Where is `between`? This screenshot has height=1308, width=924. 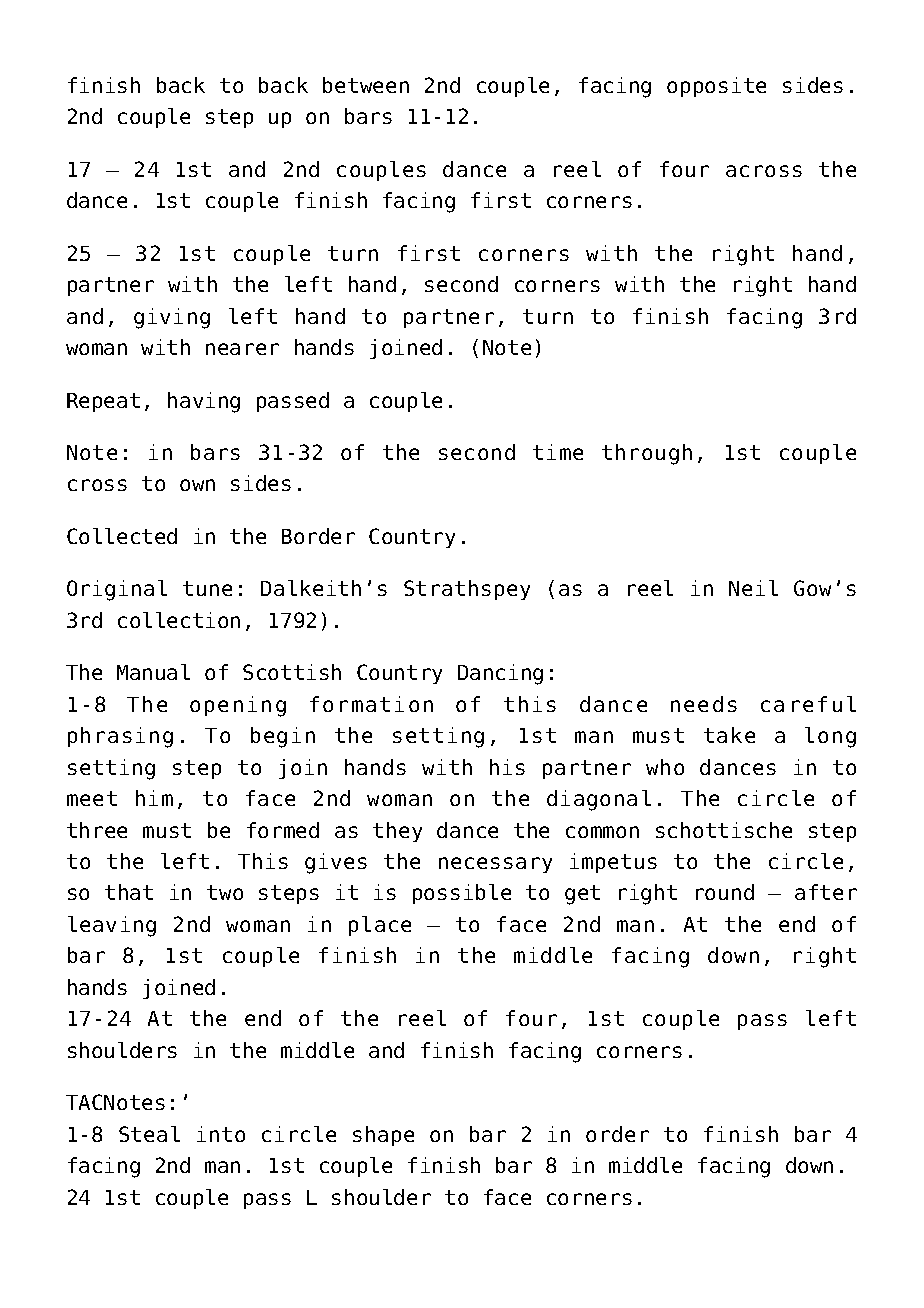
between is located at coordinates (366, 85).
